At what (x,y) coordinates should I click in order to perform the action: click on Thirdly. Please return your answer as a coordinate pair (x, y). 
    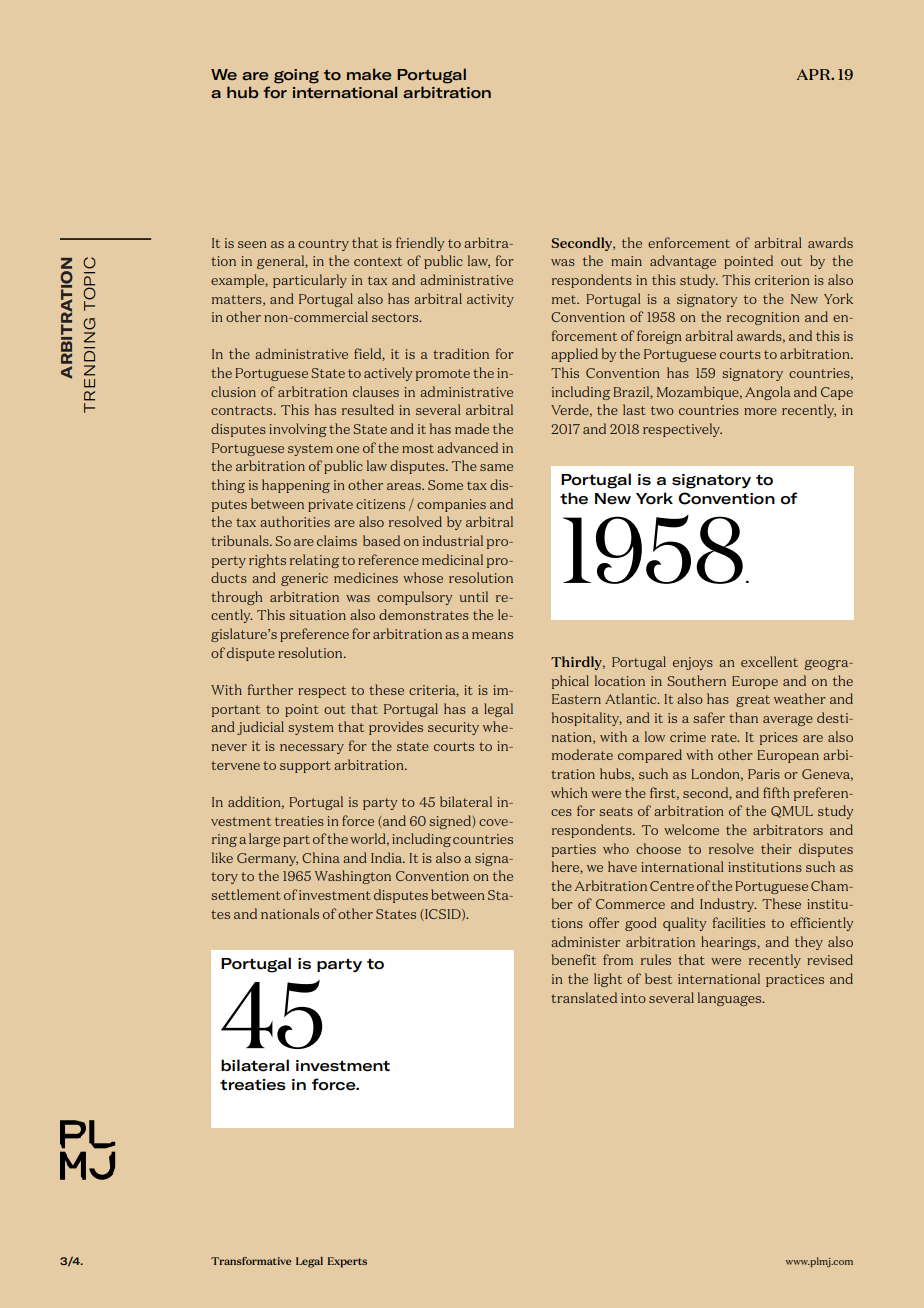
    Looking at the image, I should click on (578, 663).
